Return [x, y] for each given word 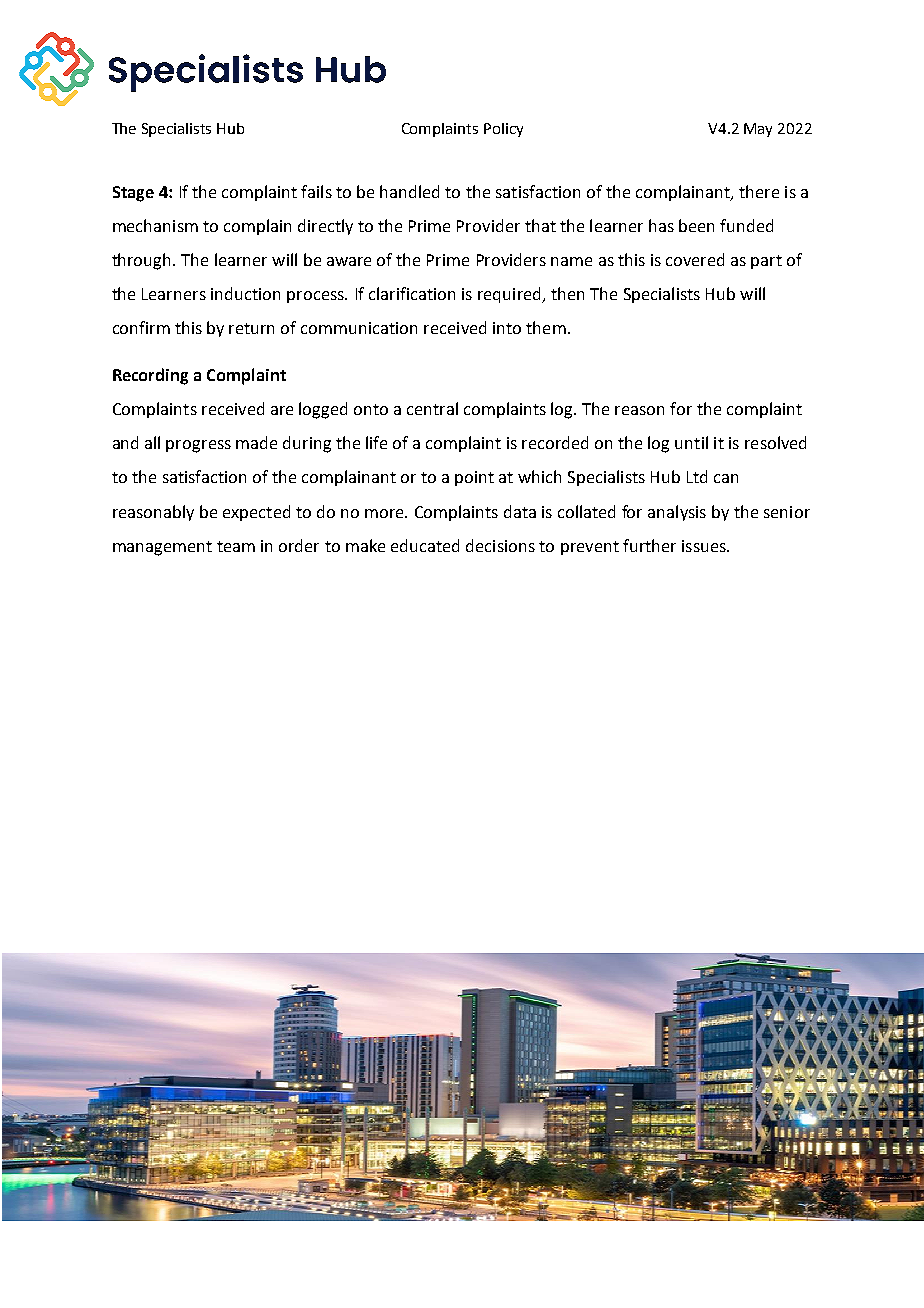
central [432, 408]
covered [695, 259]
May [758, 130]
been [696, 225]
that [540, 225]
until [691, 442]
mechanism [155, 225]
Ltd [697, 476]
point [474, 478]
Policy [503, 130]
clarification [412, 293]
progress [198, 446]
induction [245, 293]
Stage [133, 194]
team [236, 546]
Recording [150, 376]
